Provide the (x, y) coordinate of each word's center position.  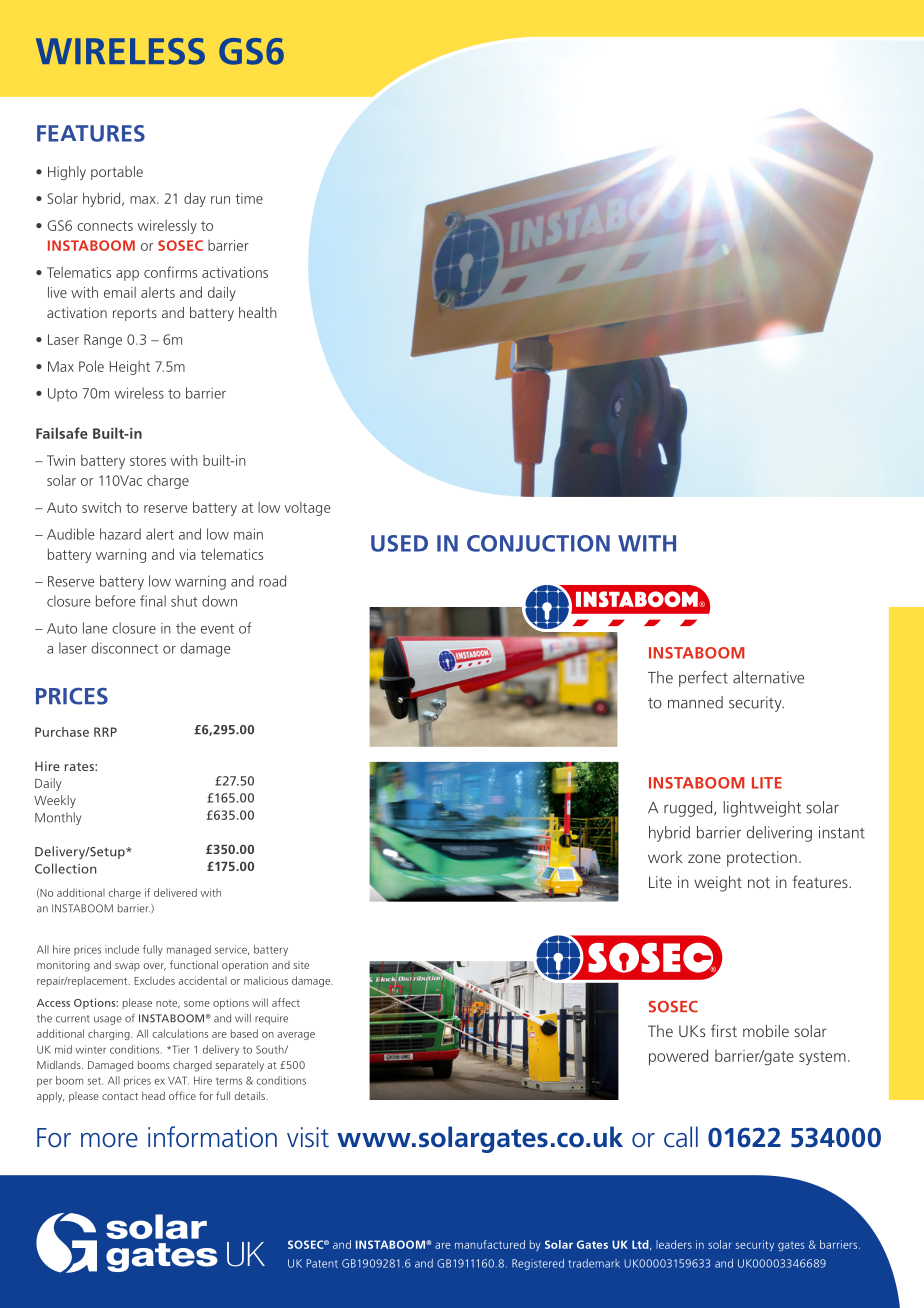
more (109, 1140)
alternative (768, 677)
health (258, 312)
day (195, 199)
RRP (105, 732)
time (249, 198)
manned (695, 702)
